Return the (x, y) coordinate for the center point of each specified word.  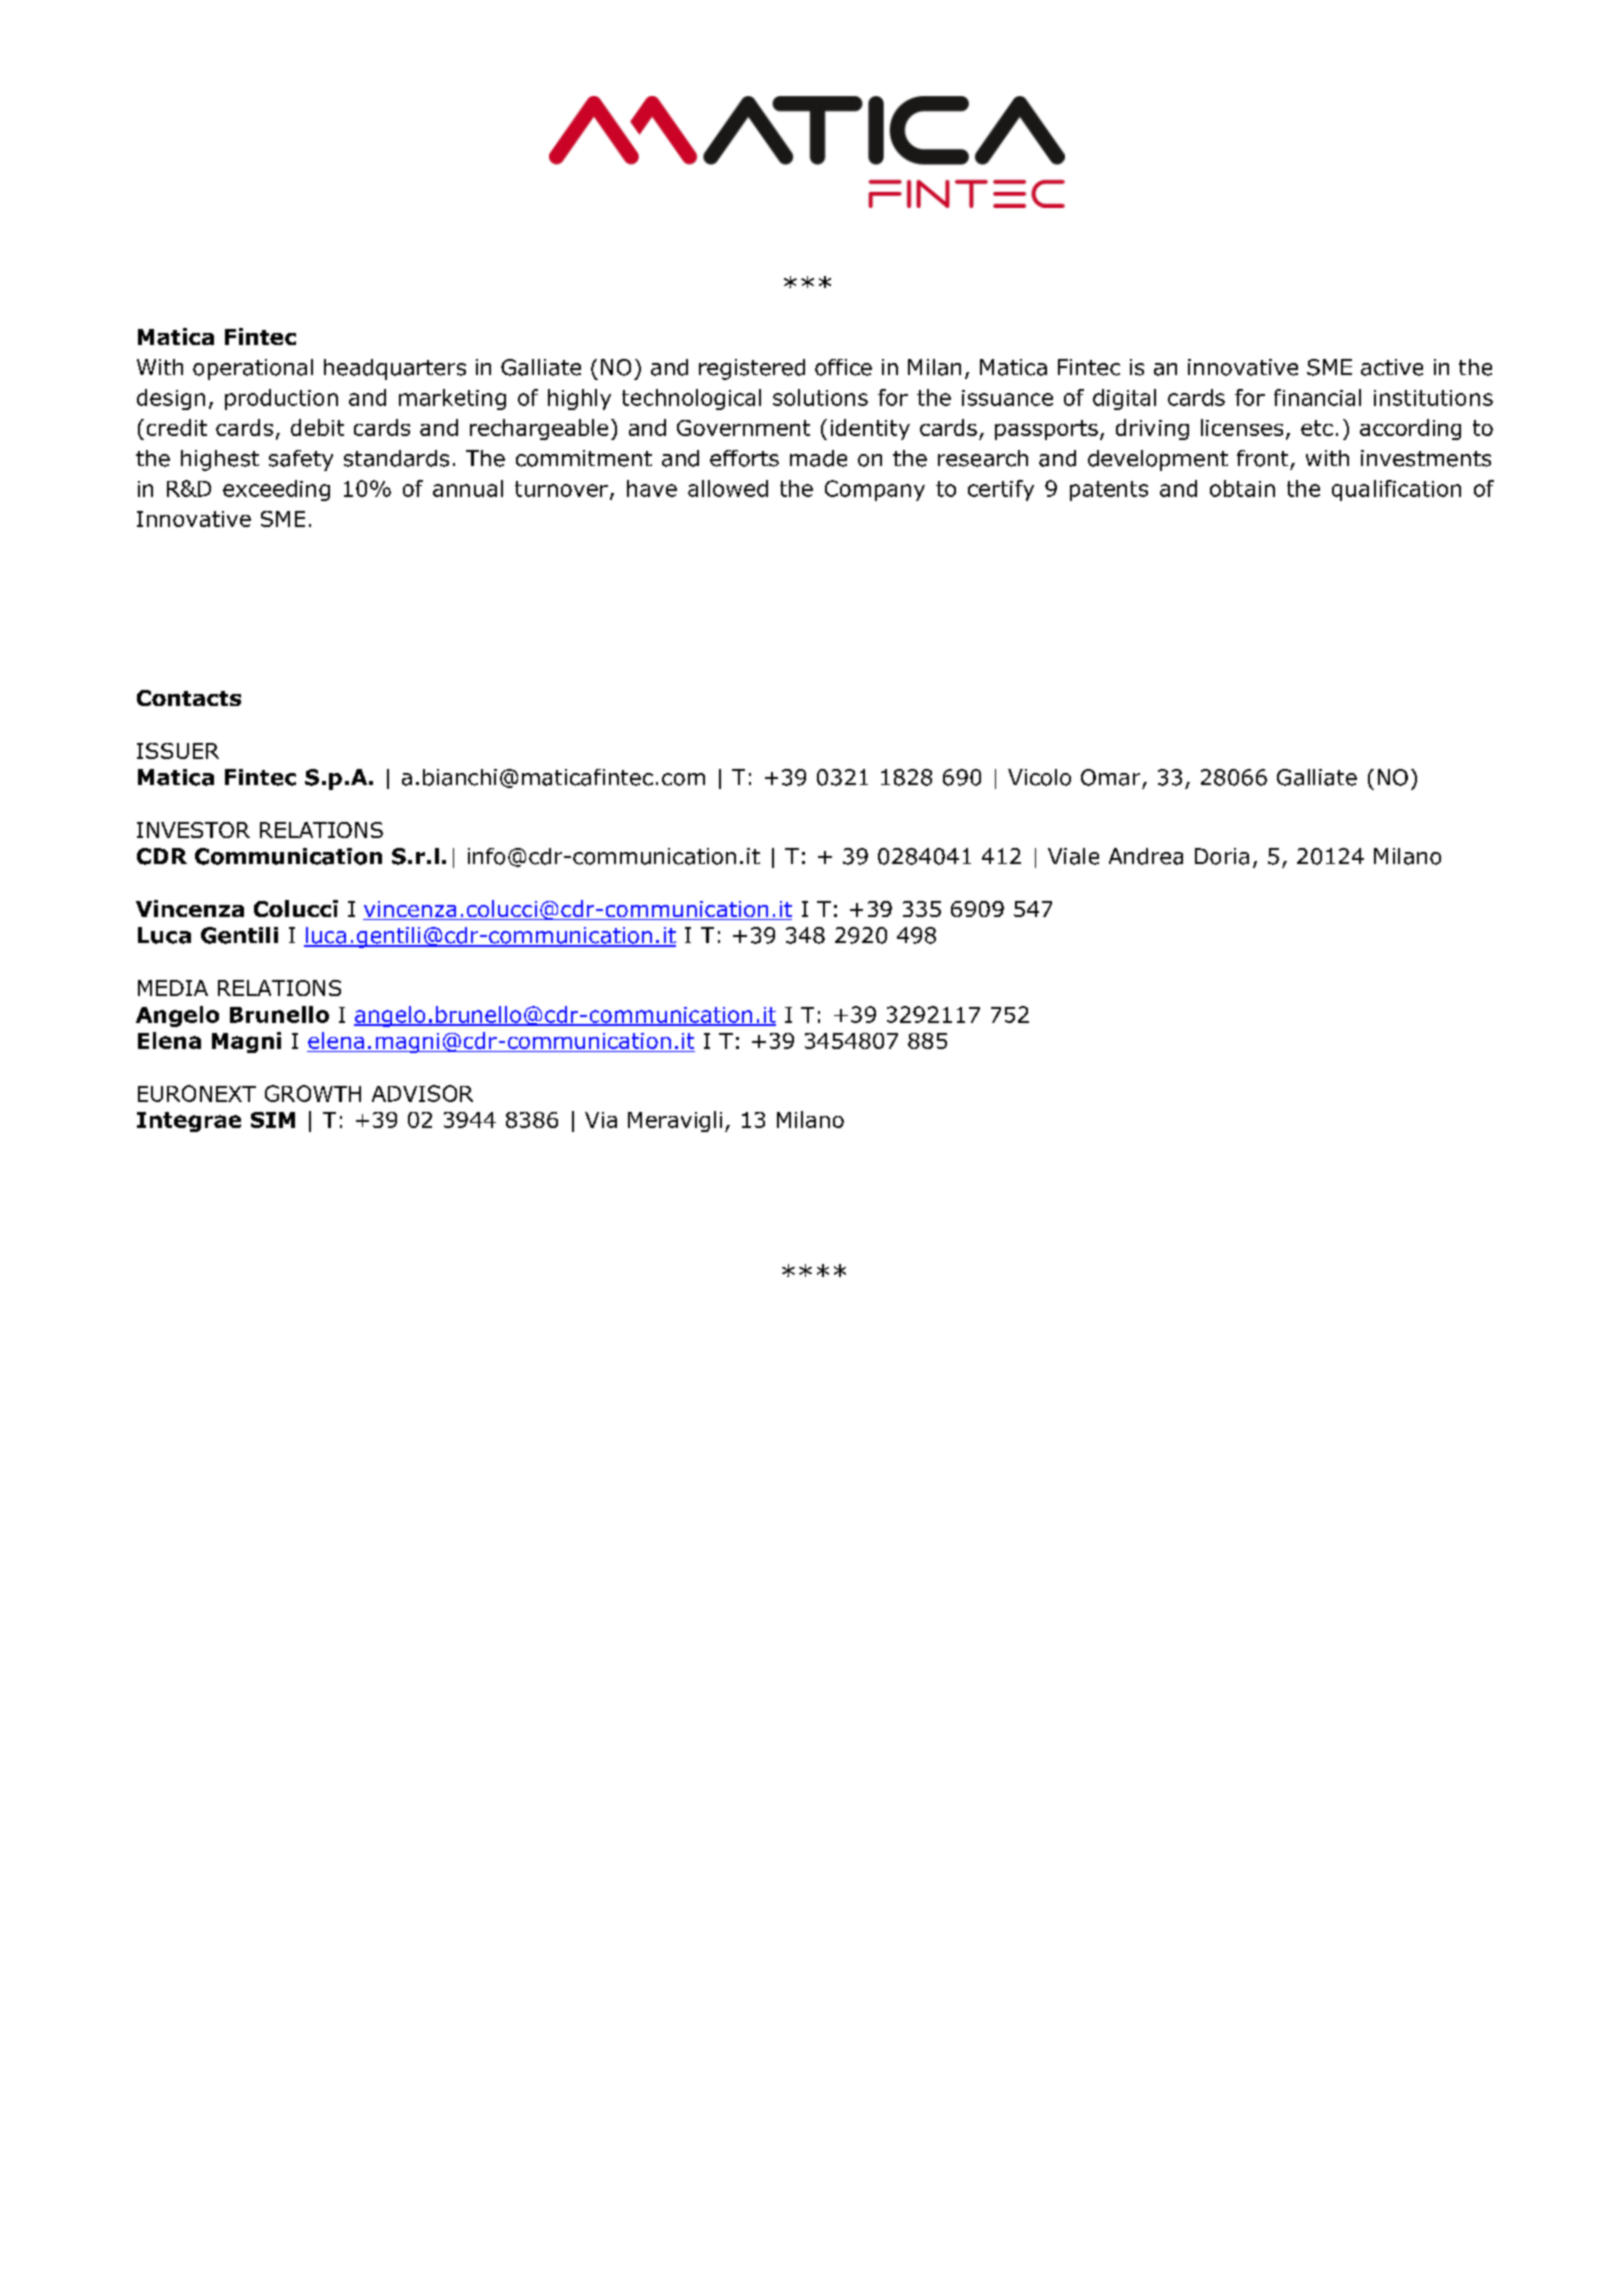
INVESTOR (193, 830)
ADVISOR (422, 1093)
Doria (1222, 856)
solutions (820, 397)
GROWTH (313, 1093)
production (281, 399)
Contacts (189, 698)
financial (1317, 397)
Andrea (1146, 856)
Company (875, 490)
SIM (273, 1120)
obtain (1242, 488)
